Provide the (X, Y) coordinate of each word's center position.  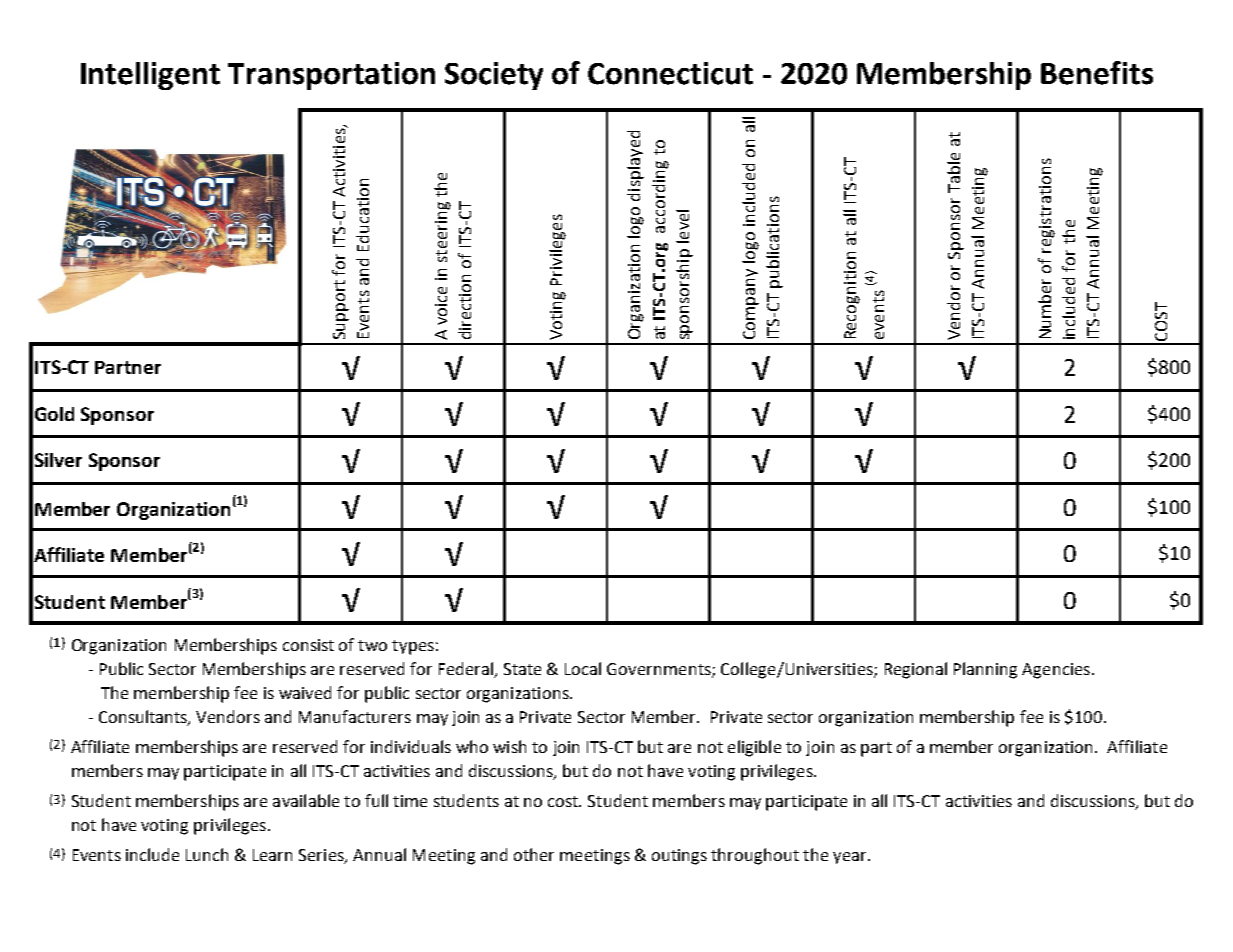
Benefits (1097, 73)
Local (583, 668)
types (413, 647)
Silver (58, 460)
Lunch (207, 854)
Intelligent (150, 76)
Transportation (331, 76)
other (534, 854)
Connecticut (670, 73)
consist (308, 645)
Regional (916, 670)
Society (494, 76)
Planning (985, 670)
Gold (54, 414)
